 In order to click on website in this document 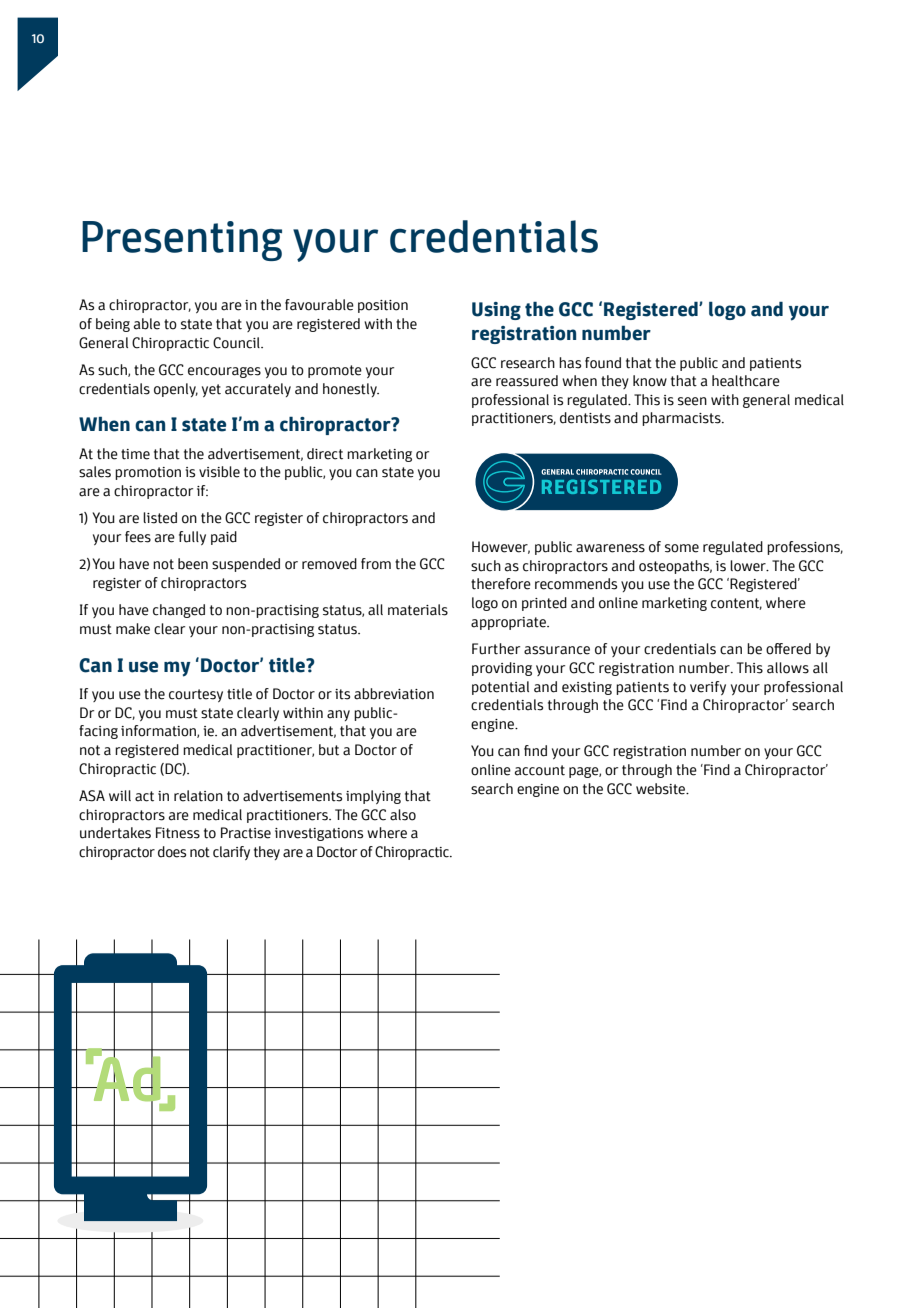, I will do `click(662, 789)`.
